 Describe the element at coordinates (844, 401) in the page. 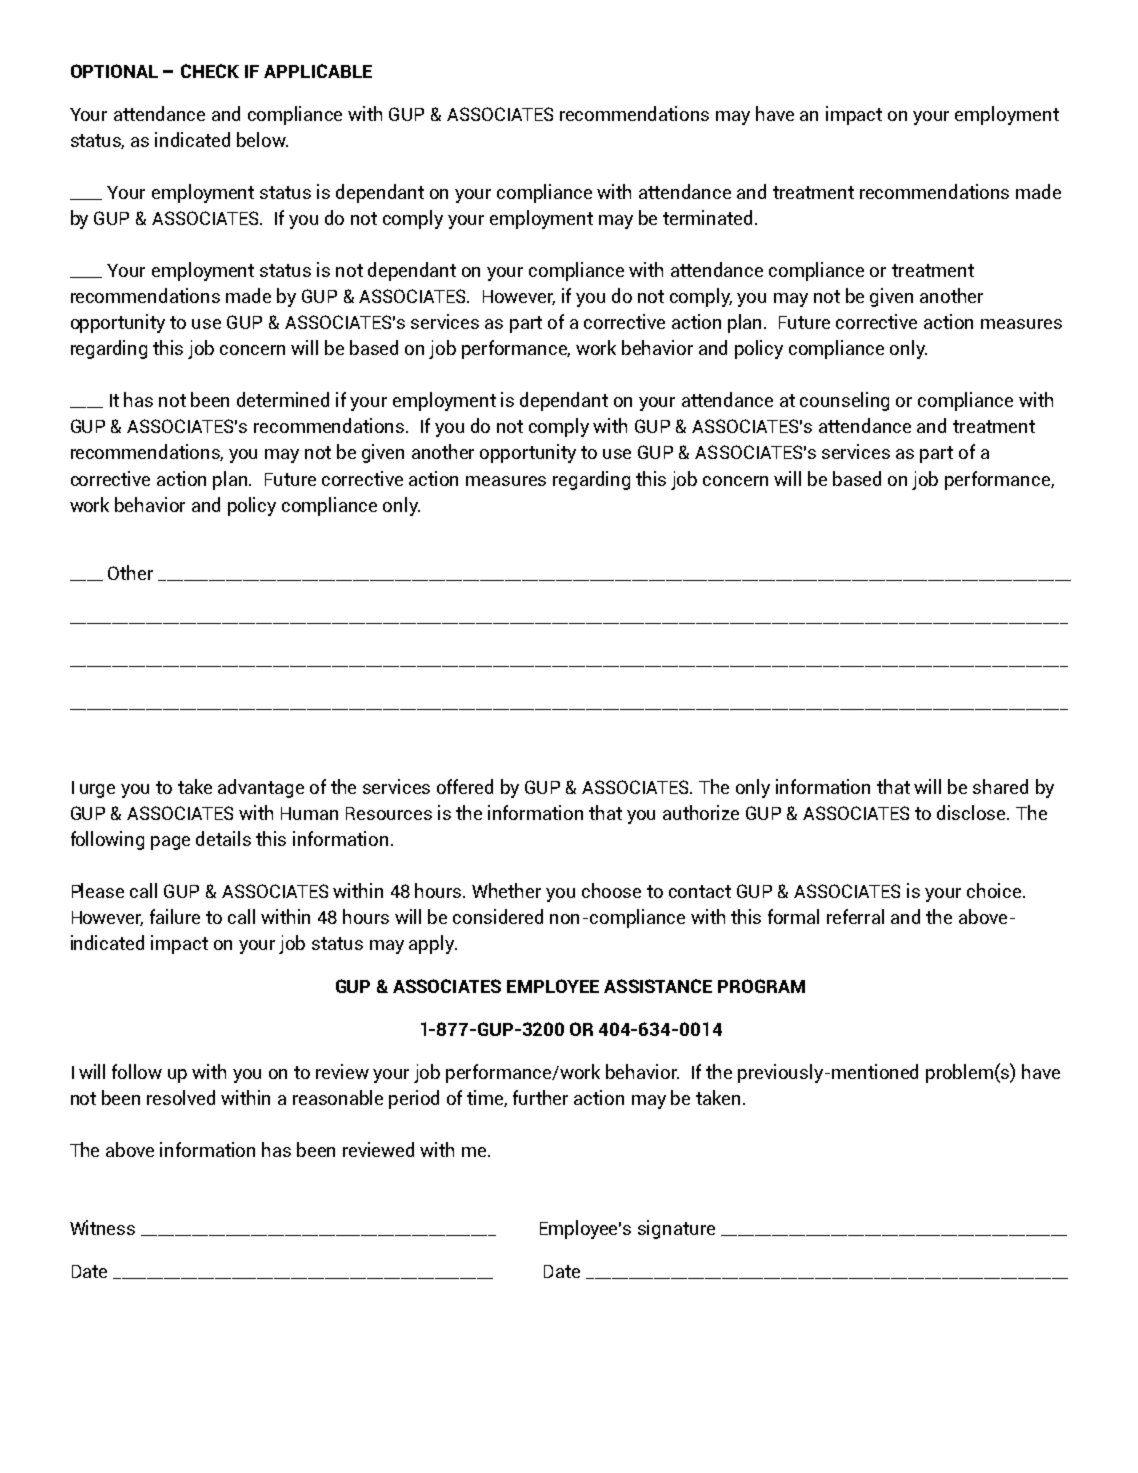

I see `counseling` at that location.
